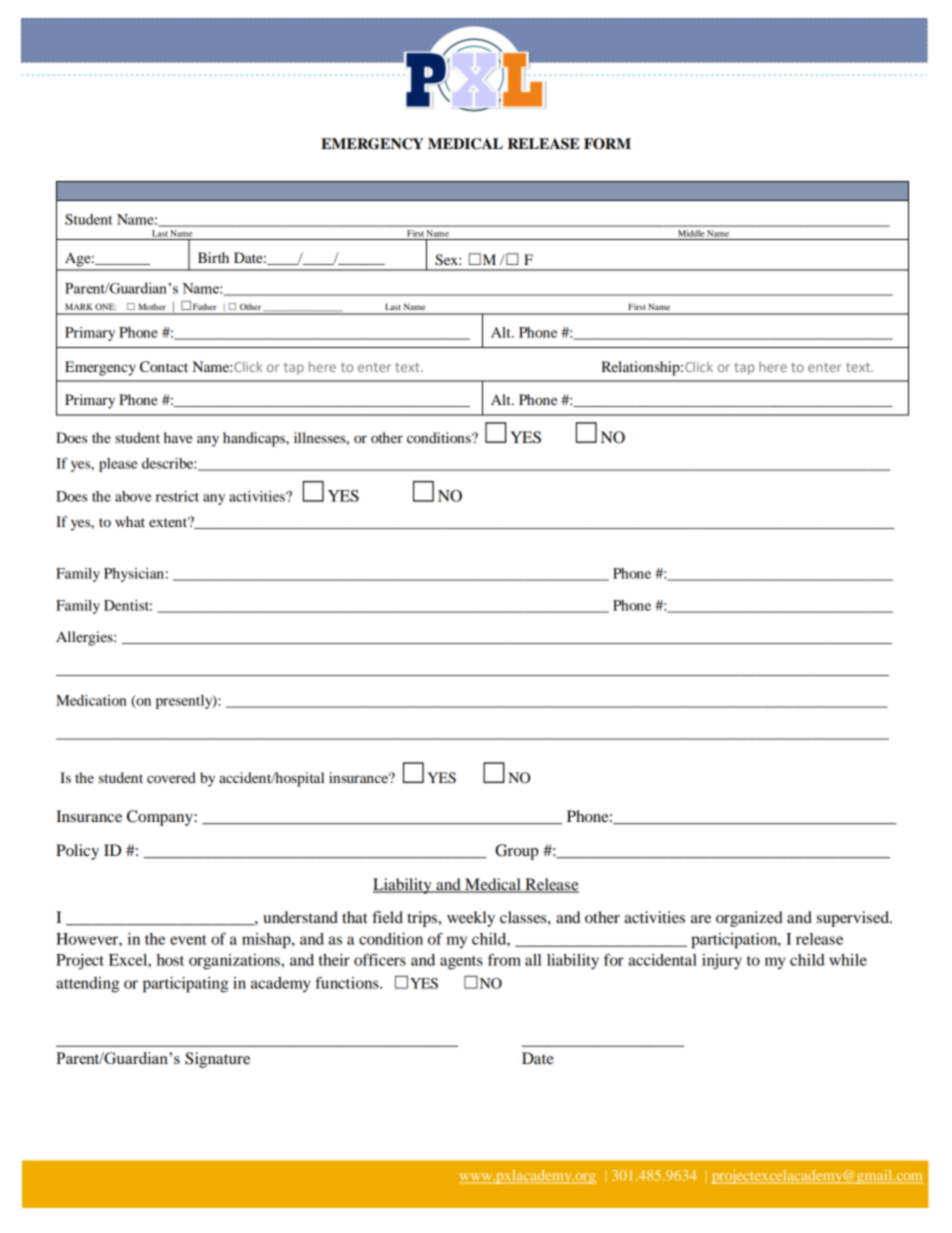 The image size is (952, 1233). I want to click on Sex, so click(447, 260).
